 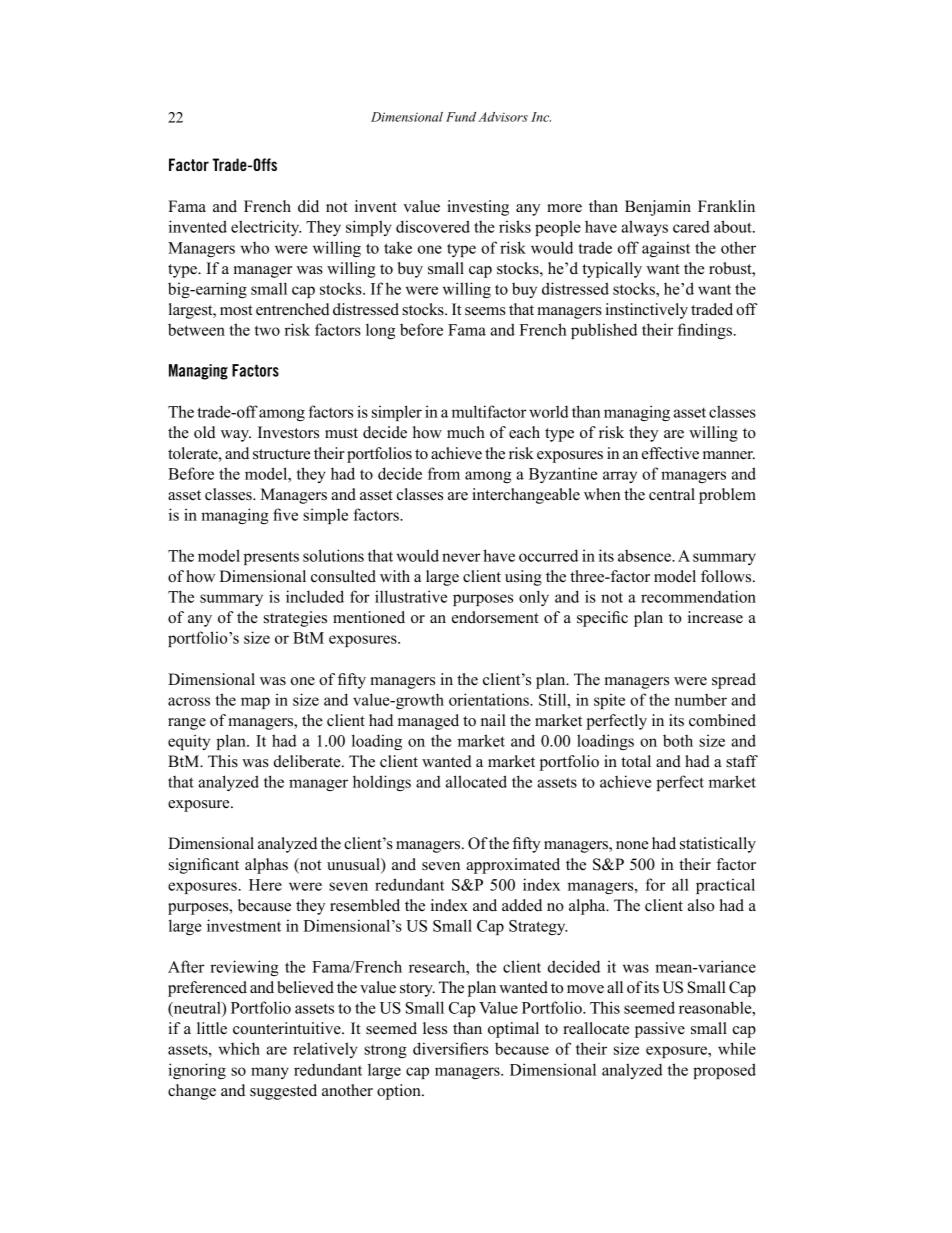 I want to click on two, so click(x=267, y=331).
